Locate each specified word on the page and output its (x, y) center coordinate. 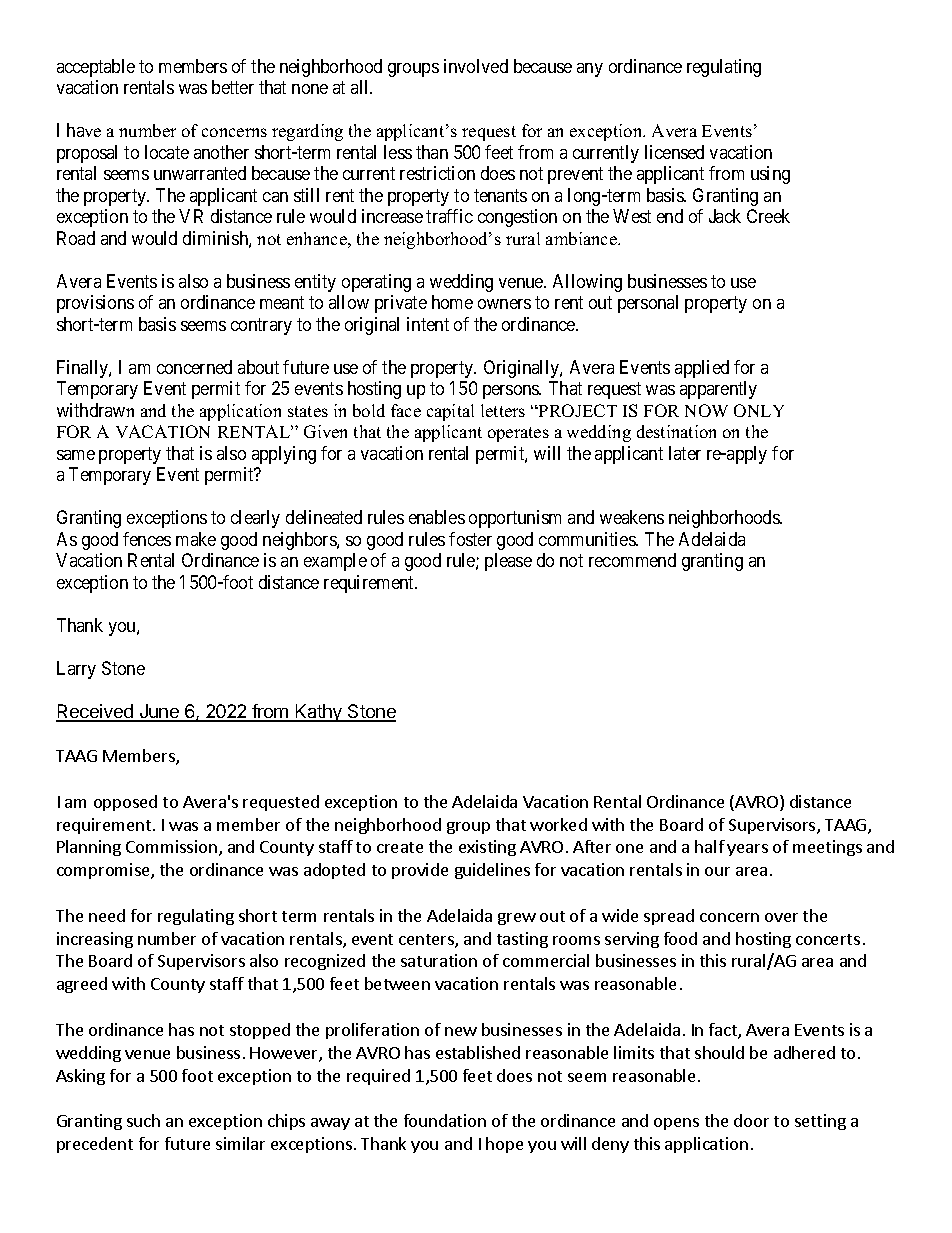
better (233, 87)
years (747, 850)
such (143, 1120)
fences (147, 539)
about (258, 367)
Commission (171, 846)
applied (702, 369)
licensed (674, 152)
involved (476, 66)
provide (420, 871)
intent (428, 324)
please (508, 562)
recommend (632, 560)
